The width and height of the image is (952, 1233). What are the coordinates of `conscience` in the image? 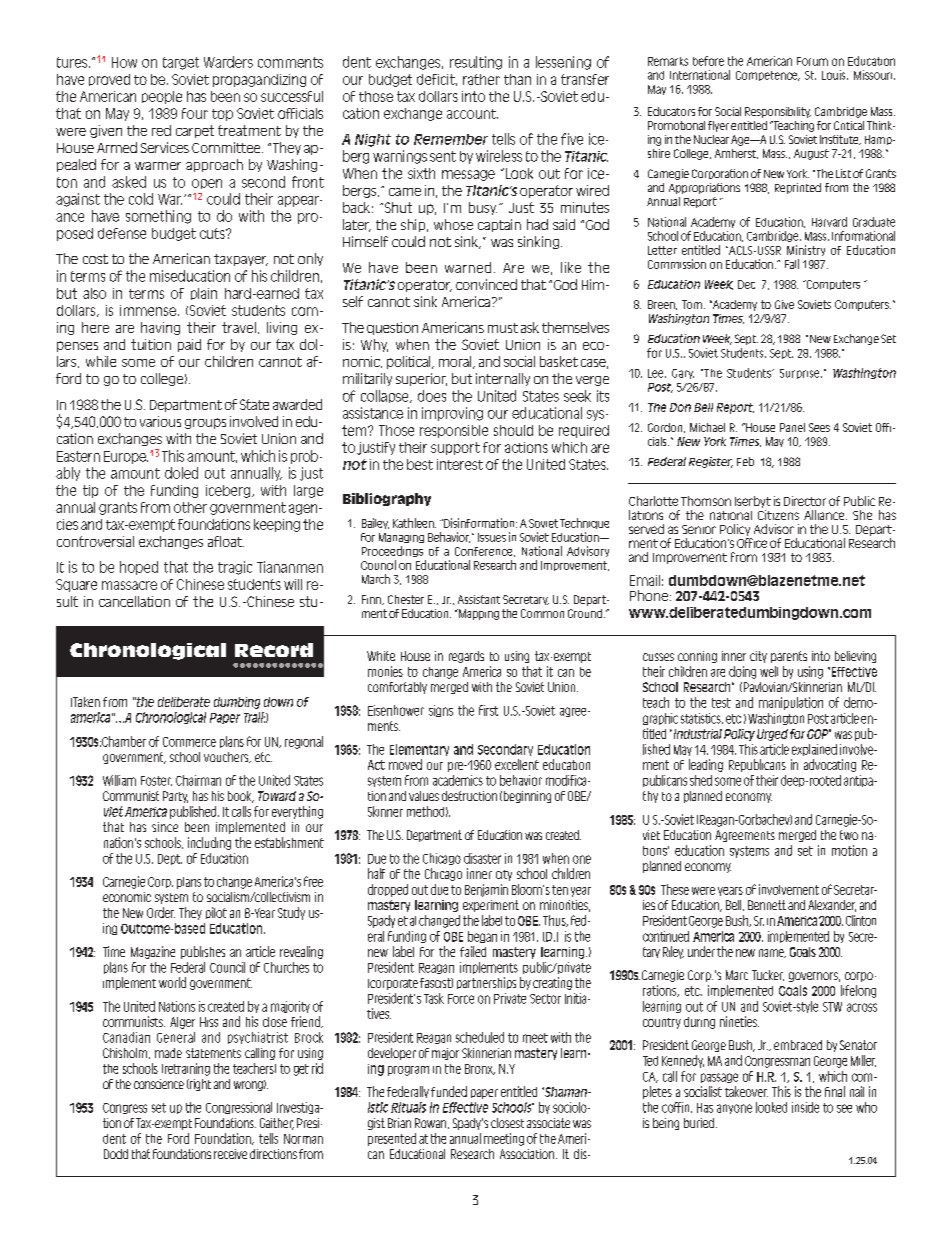 It's located at (159, 1084).
